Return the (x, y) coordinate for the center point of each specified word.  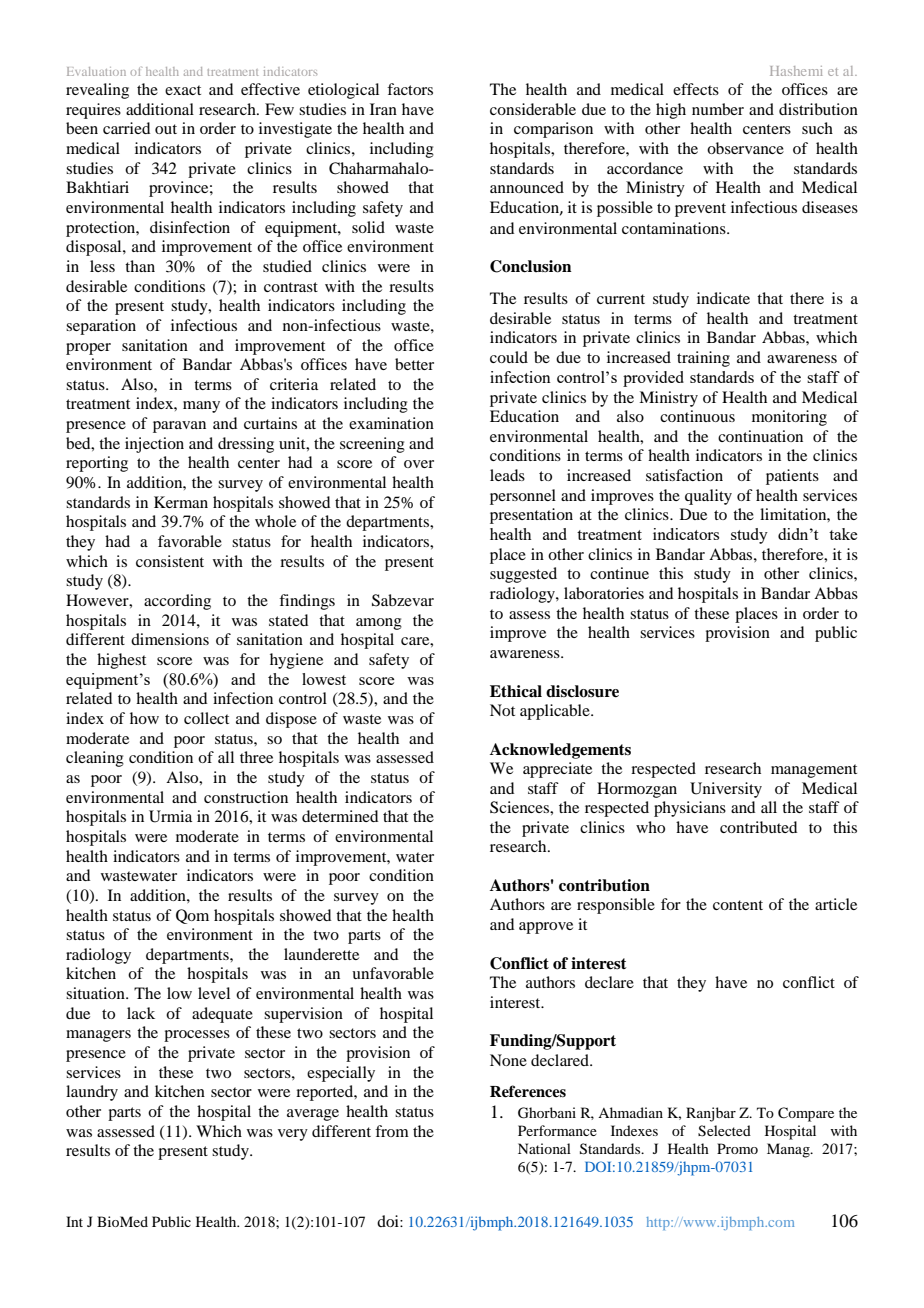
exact (183, 90)
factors (410, 89)
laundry (92, 1093)
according (177, 602)
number (718, 109)
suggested (523, 575)
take (843, 534)
